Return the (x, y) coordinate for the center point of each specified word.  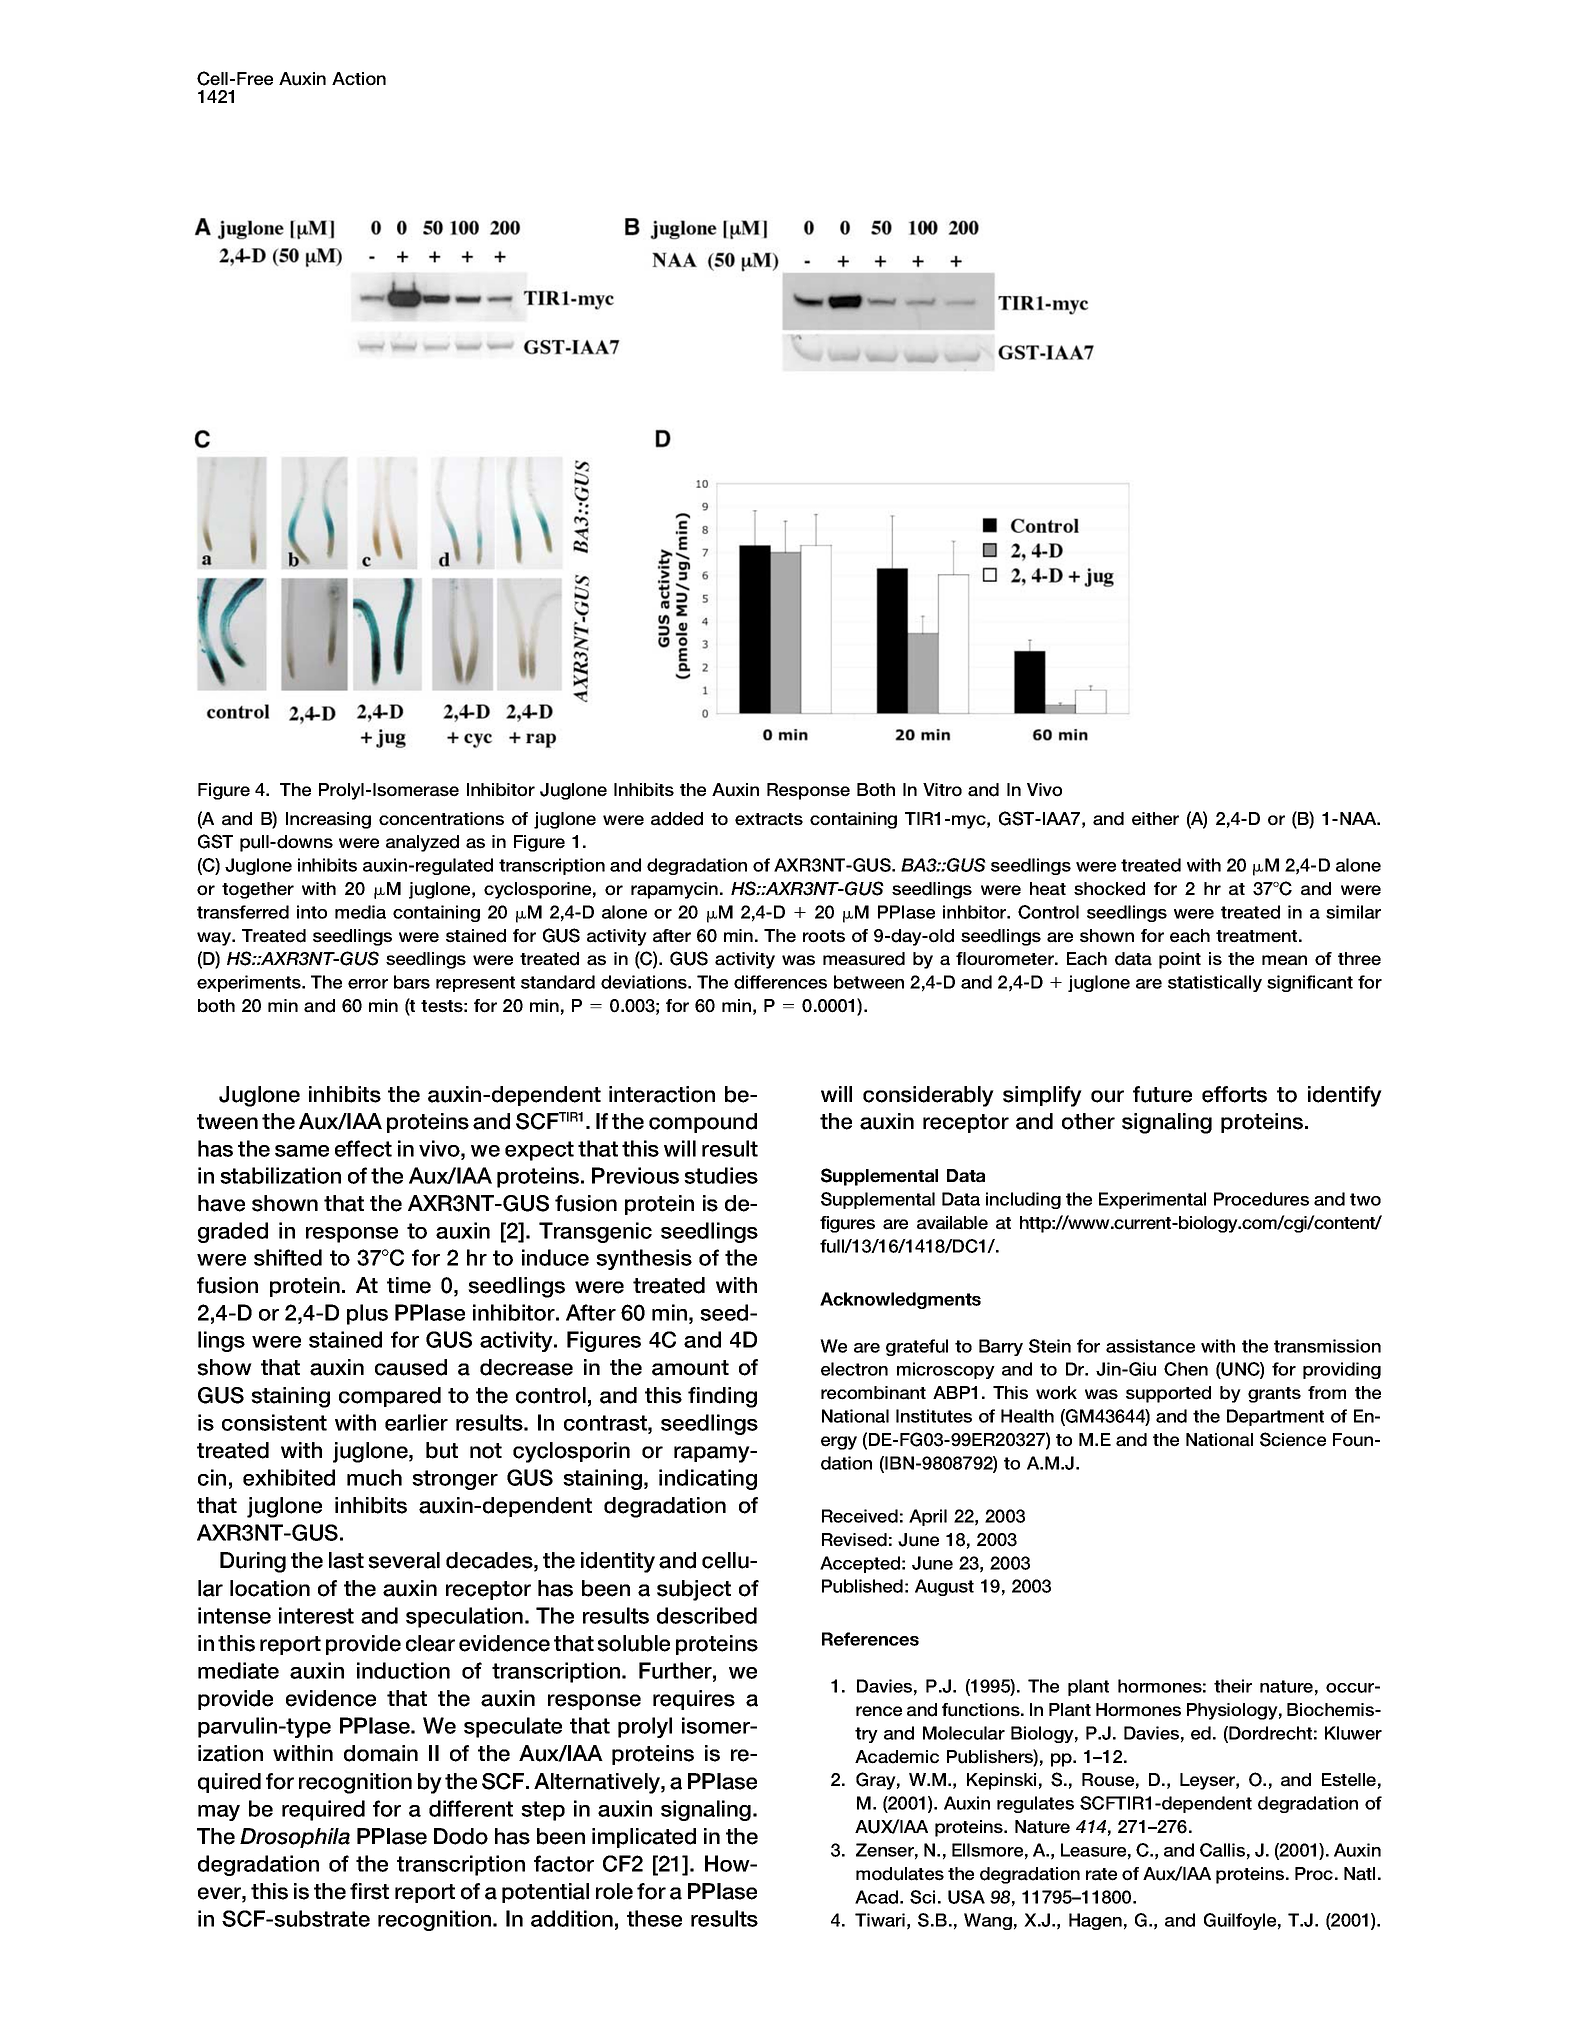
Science (1293, 1439)
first (369, 1891)
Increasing (328, 820)
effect (363, 1148)
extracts (769, 819)
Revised (854, 1540)
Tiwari (880, 1920)
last (346, 1560)
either (1155, 819)
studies (721, 1175)
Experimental (1152, 1200)
